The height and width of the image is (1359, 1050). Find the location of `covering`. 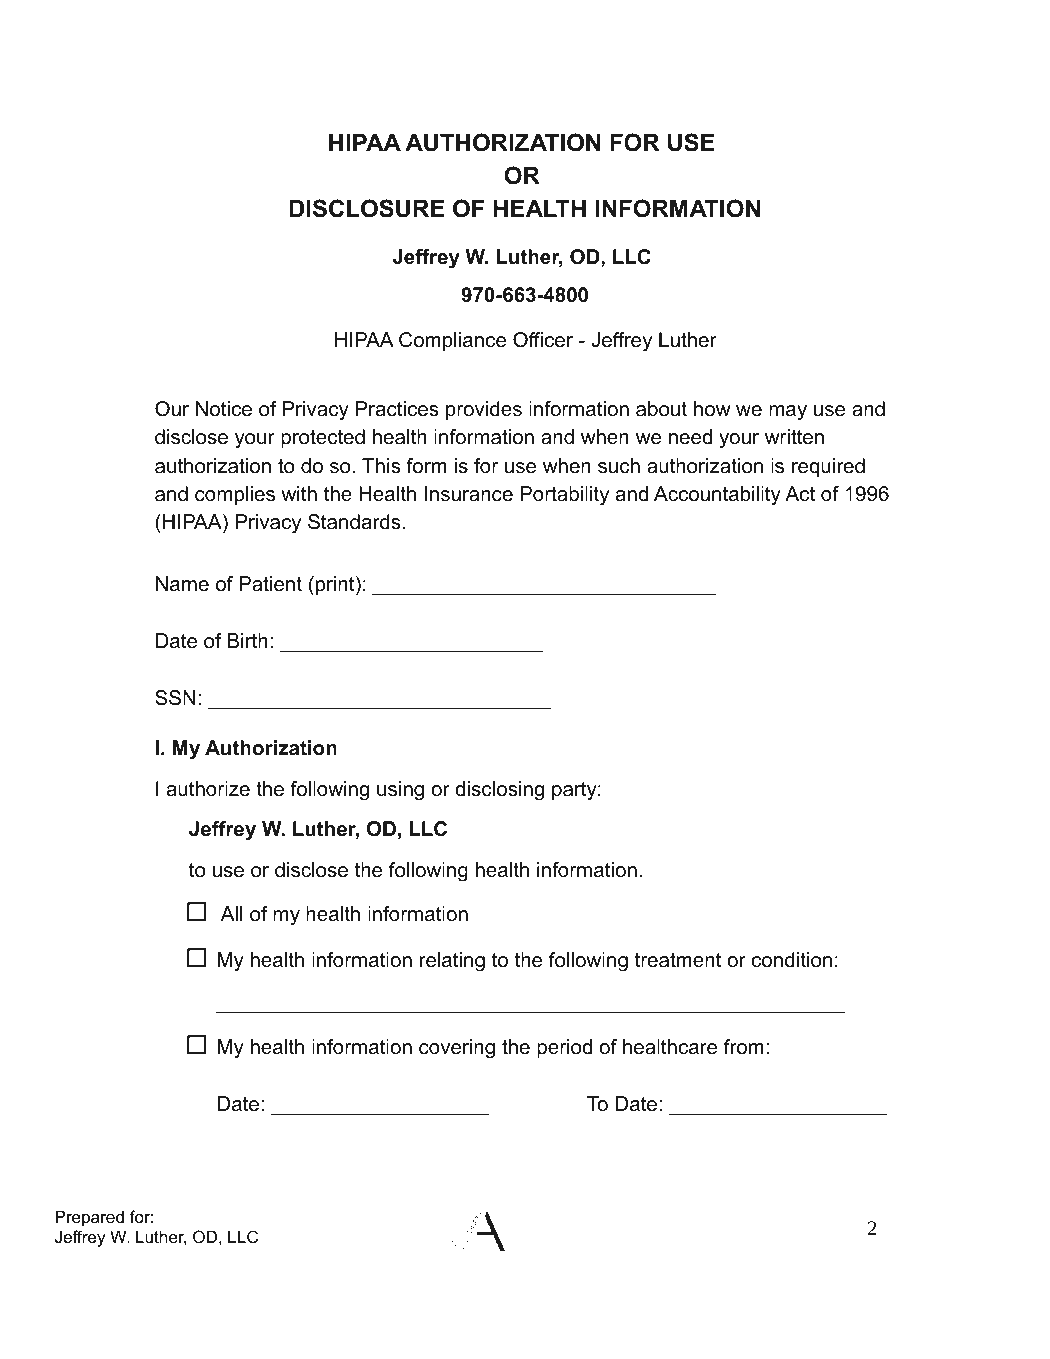

covering is located at coordinates (457, 1049).
